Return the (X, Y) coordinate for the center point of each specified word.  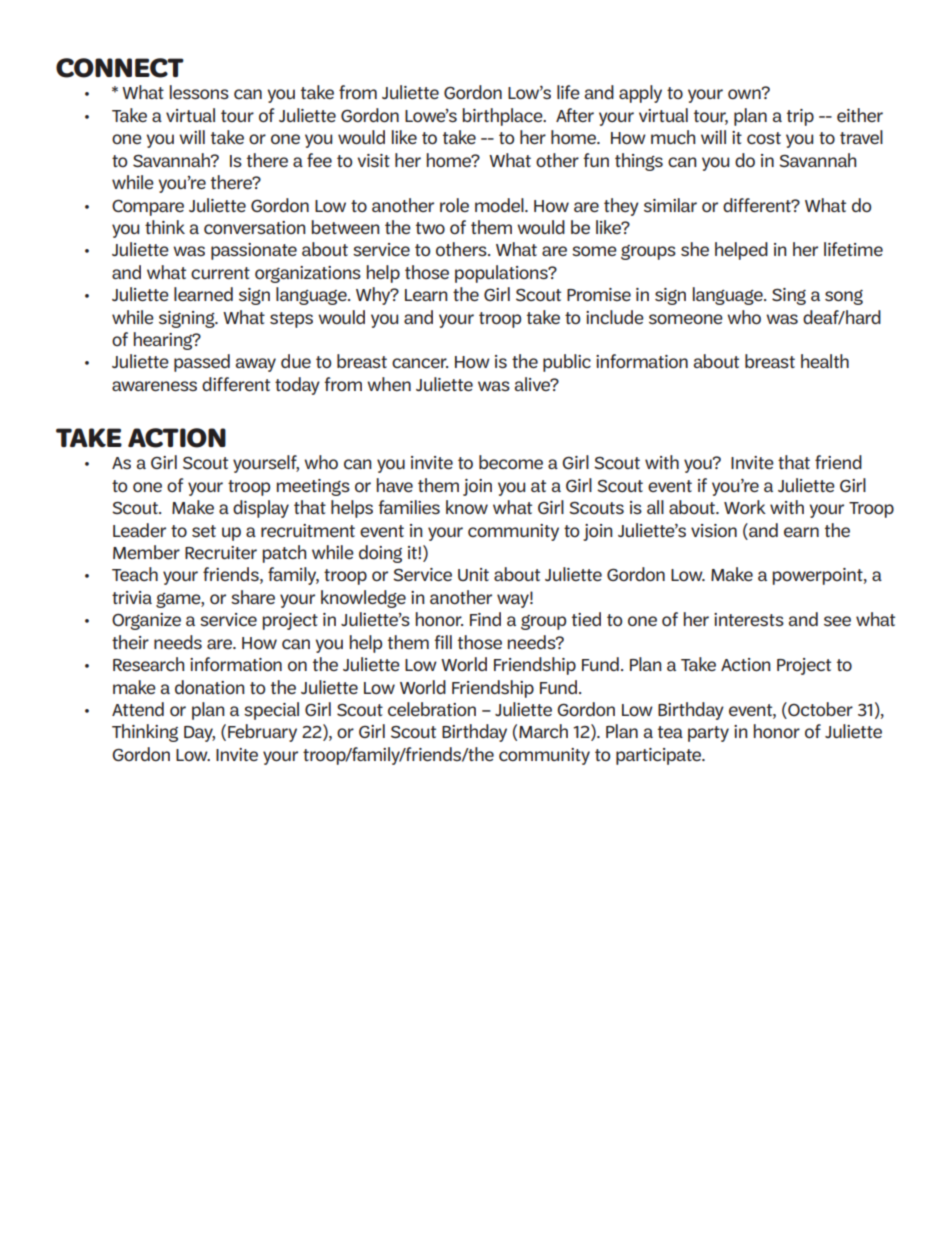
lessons (199, 92)
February (262, 733)
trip (800, 117)
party (708, 734)
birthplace (503, 117)
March (543, 731)
